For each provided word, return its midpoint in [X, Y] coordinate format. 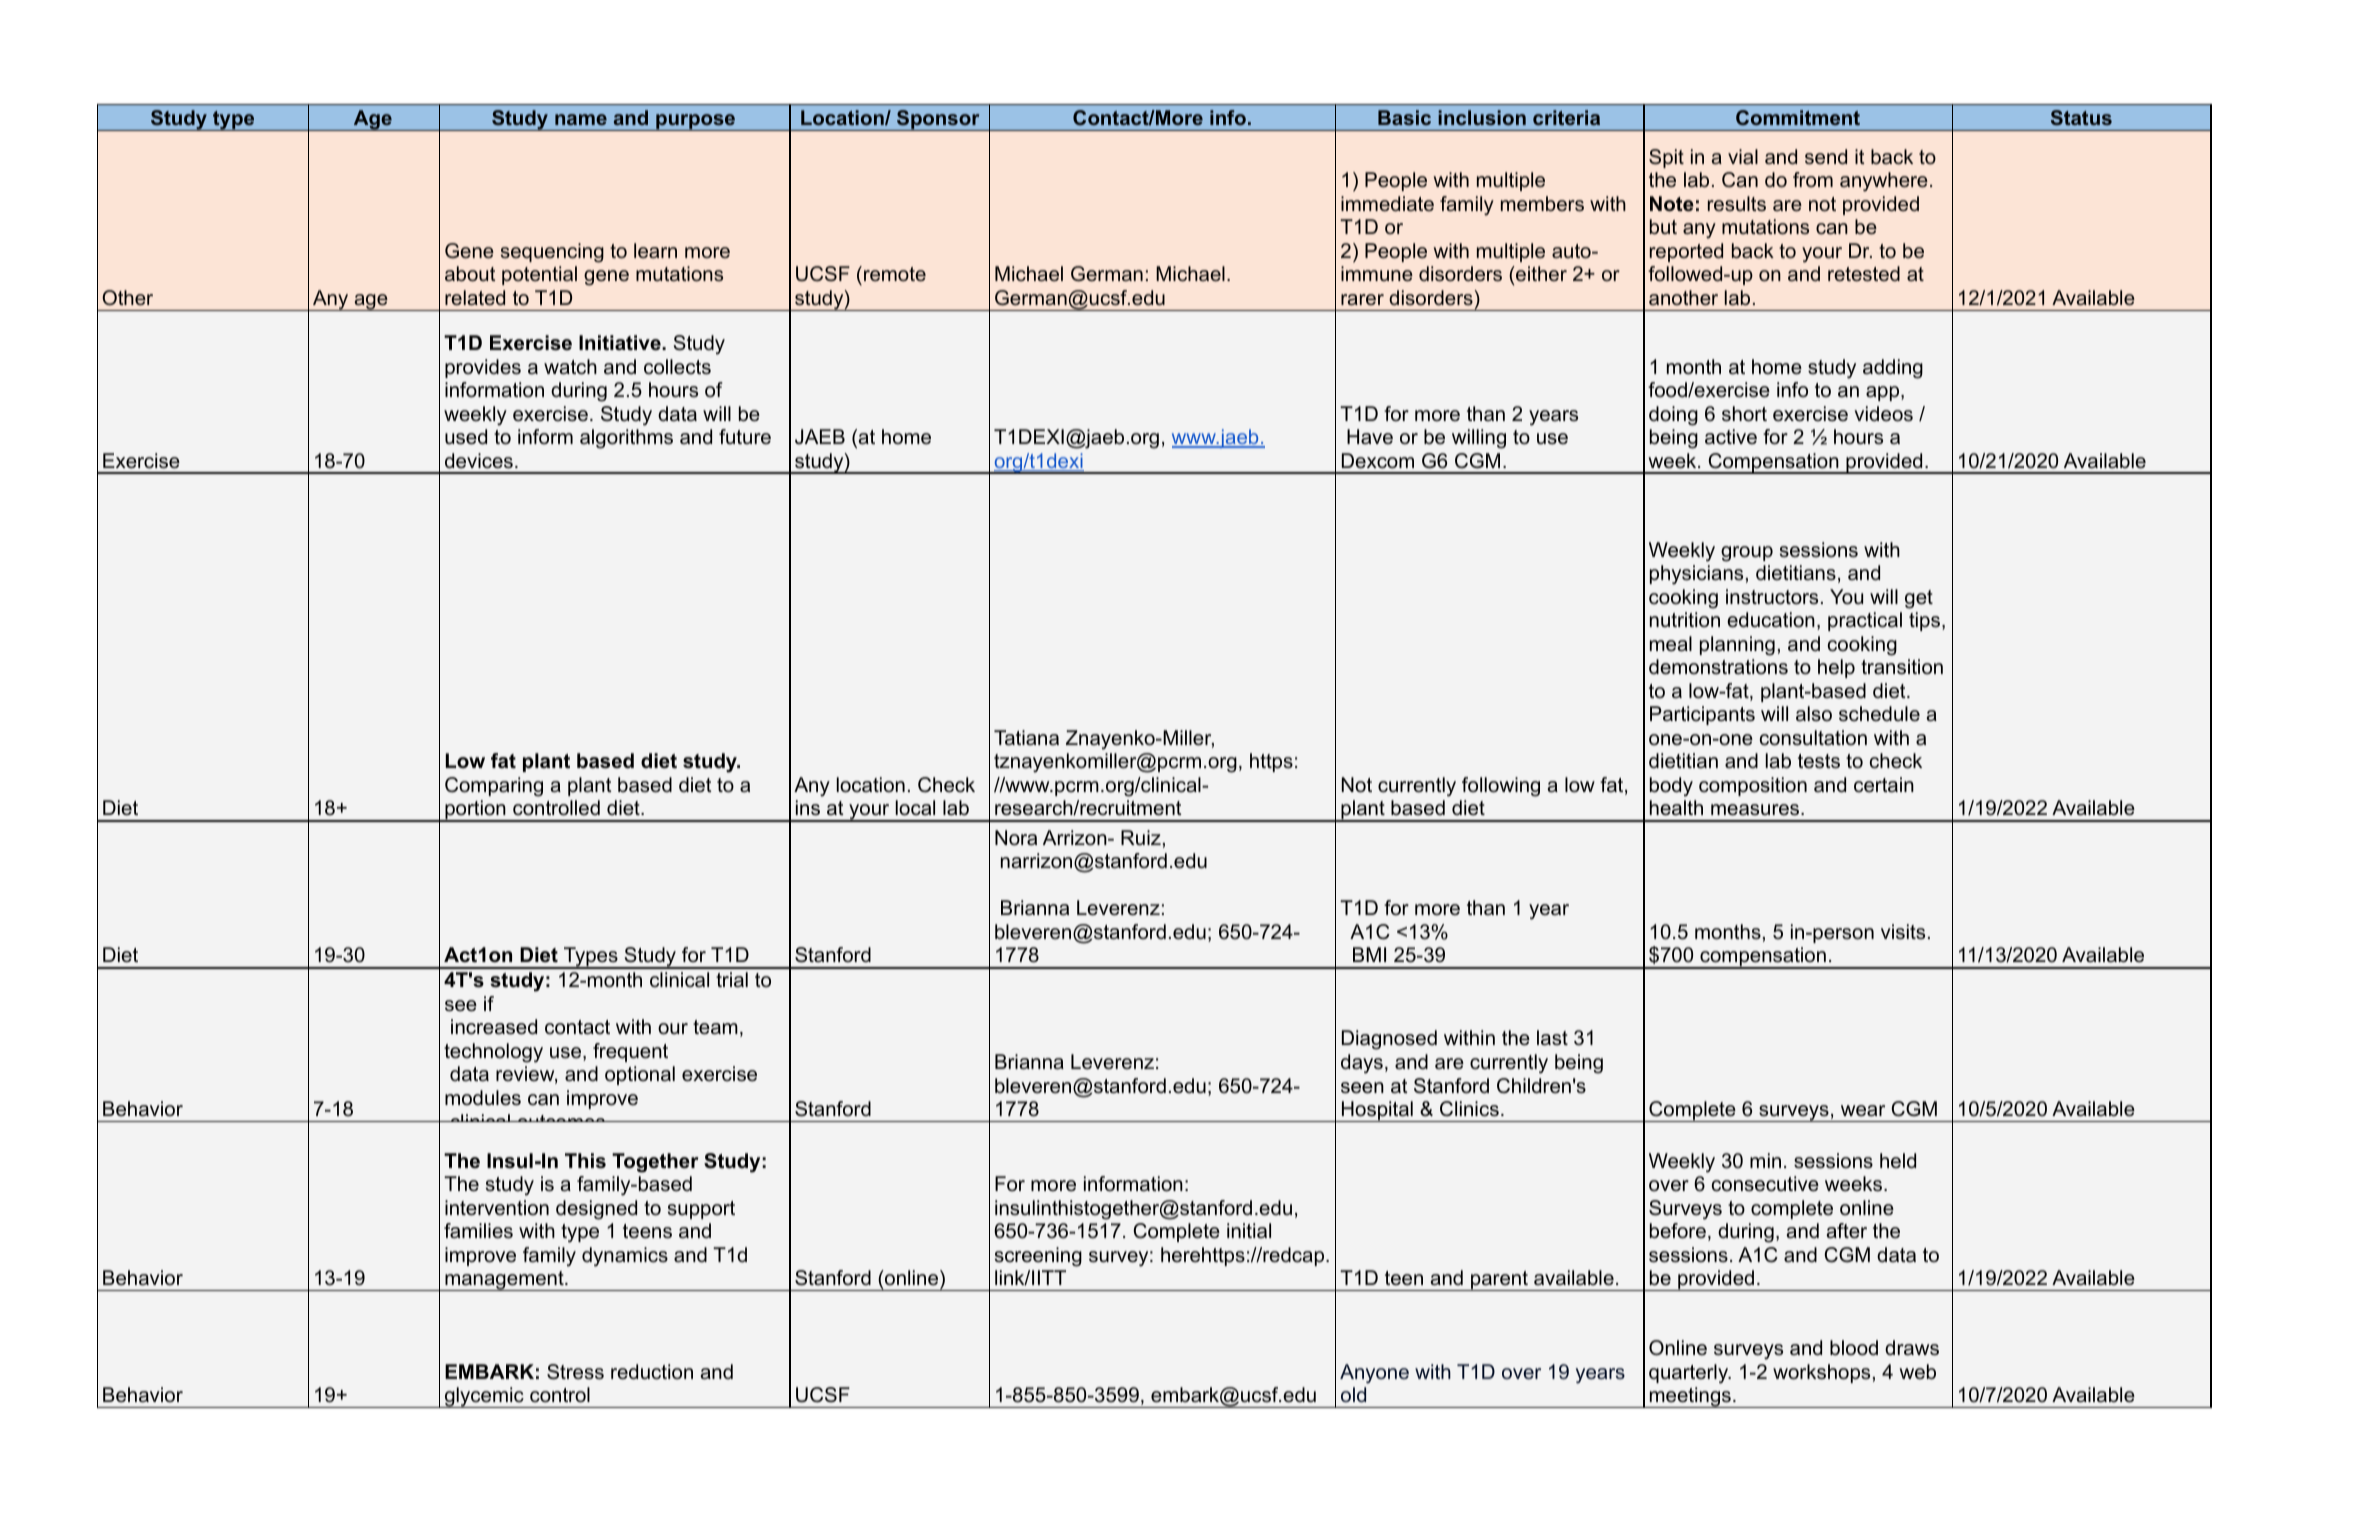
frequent [630, 1052]
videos [1883, 414]
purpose [696, 122]
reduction [652, 1372]
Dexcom [1378, 461]
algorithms [626, 439]
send [1826, 157]
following [1501, 787]
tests [1819, 761]
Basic [1404, 117]
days [1362, 1064]
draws [1912, 1348]
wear [1863, 1111]
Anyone [1374, 1374]
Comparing [494, 787]
